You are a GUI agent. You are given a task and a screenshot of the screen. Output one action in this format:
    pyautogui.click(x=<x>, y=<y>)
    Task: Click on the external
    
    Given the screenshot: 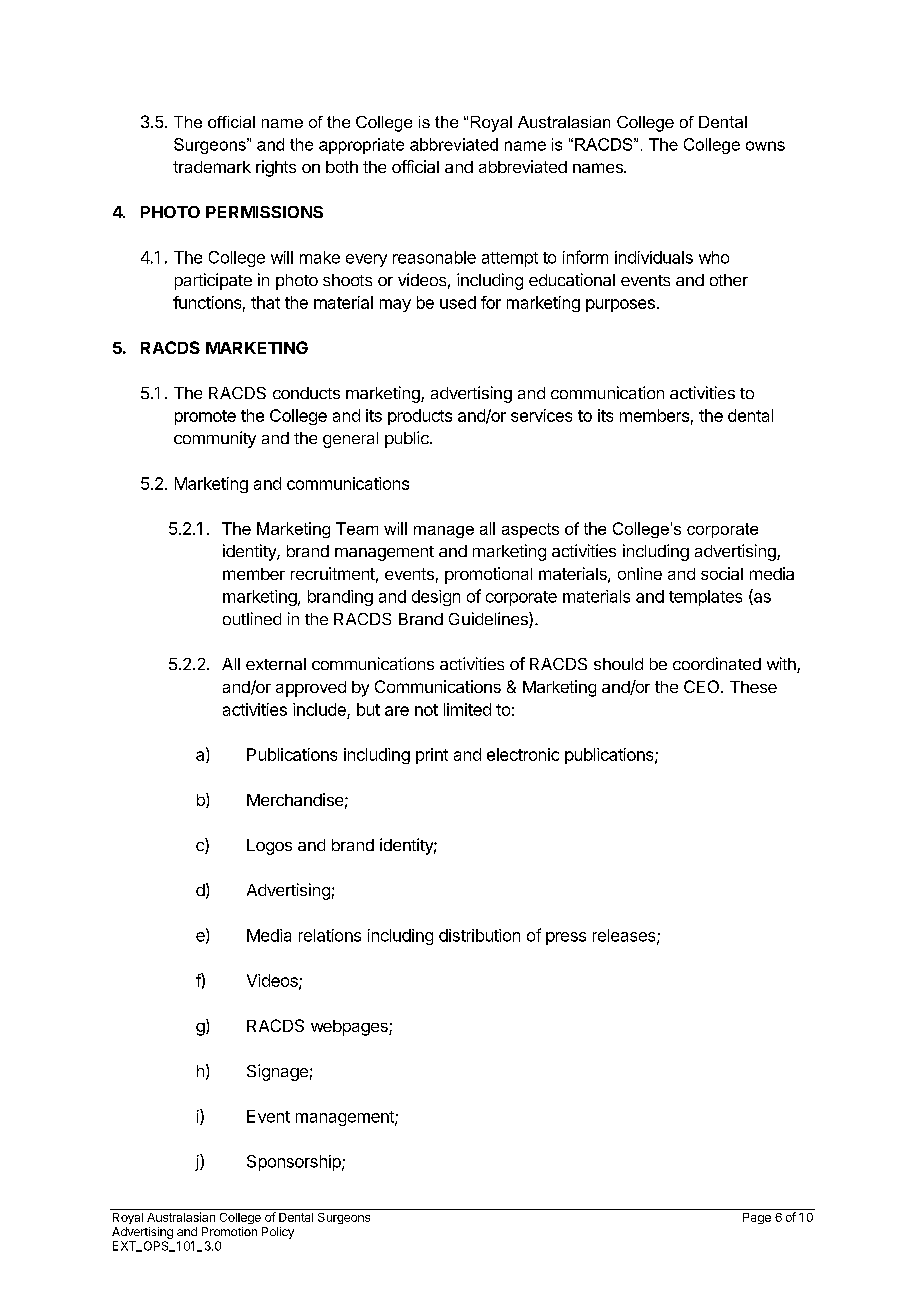 What is the action you would take?
    pyautogui.click(x=276, y=664)
